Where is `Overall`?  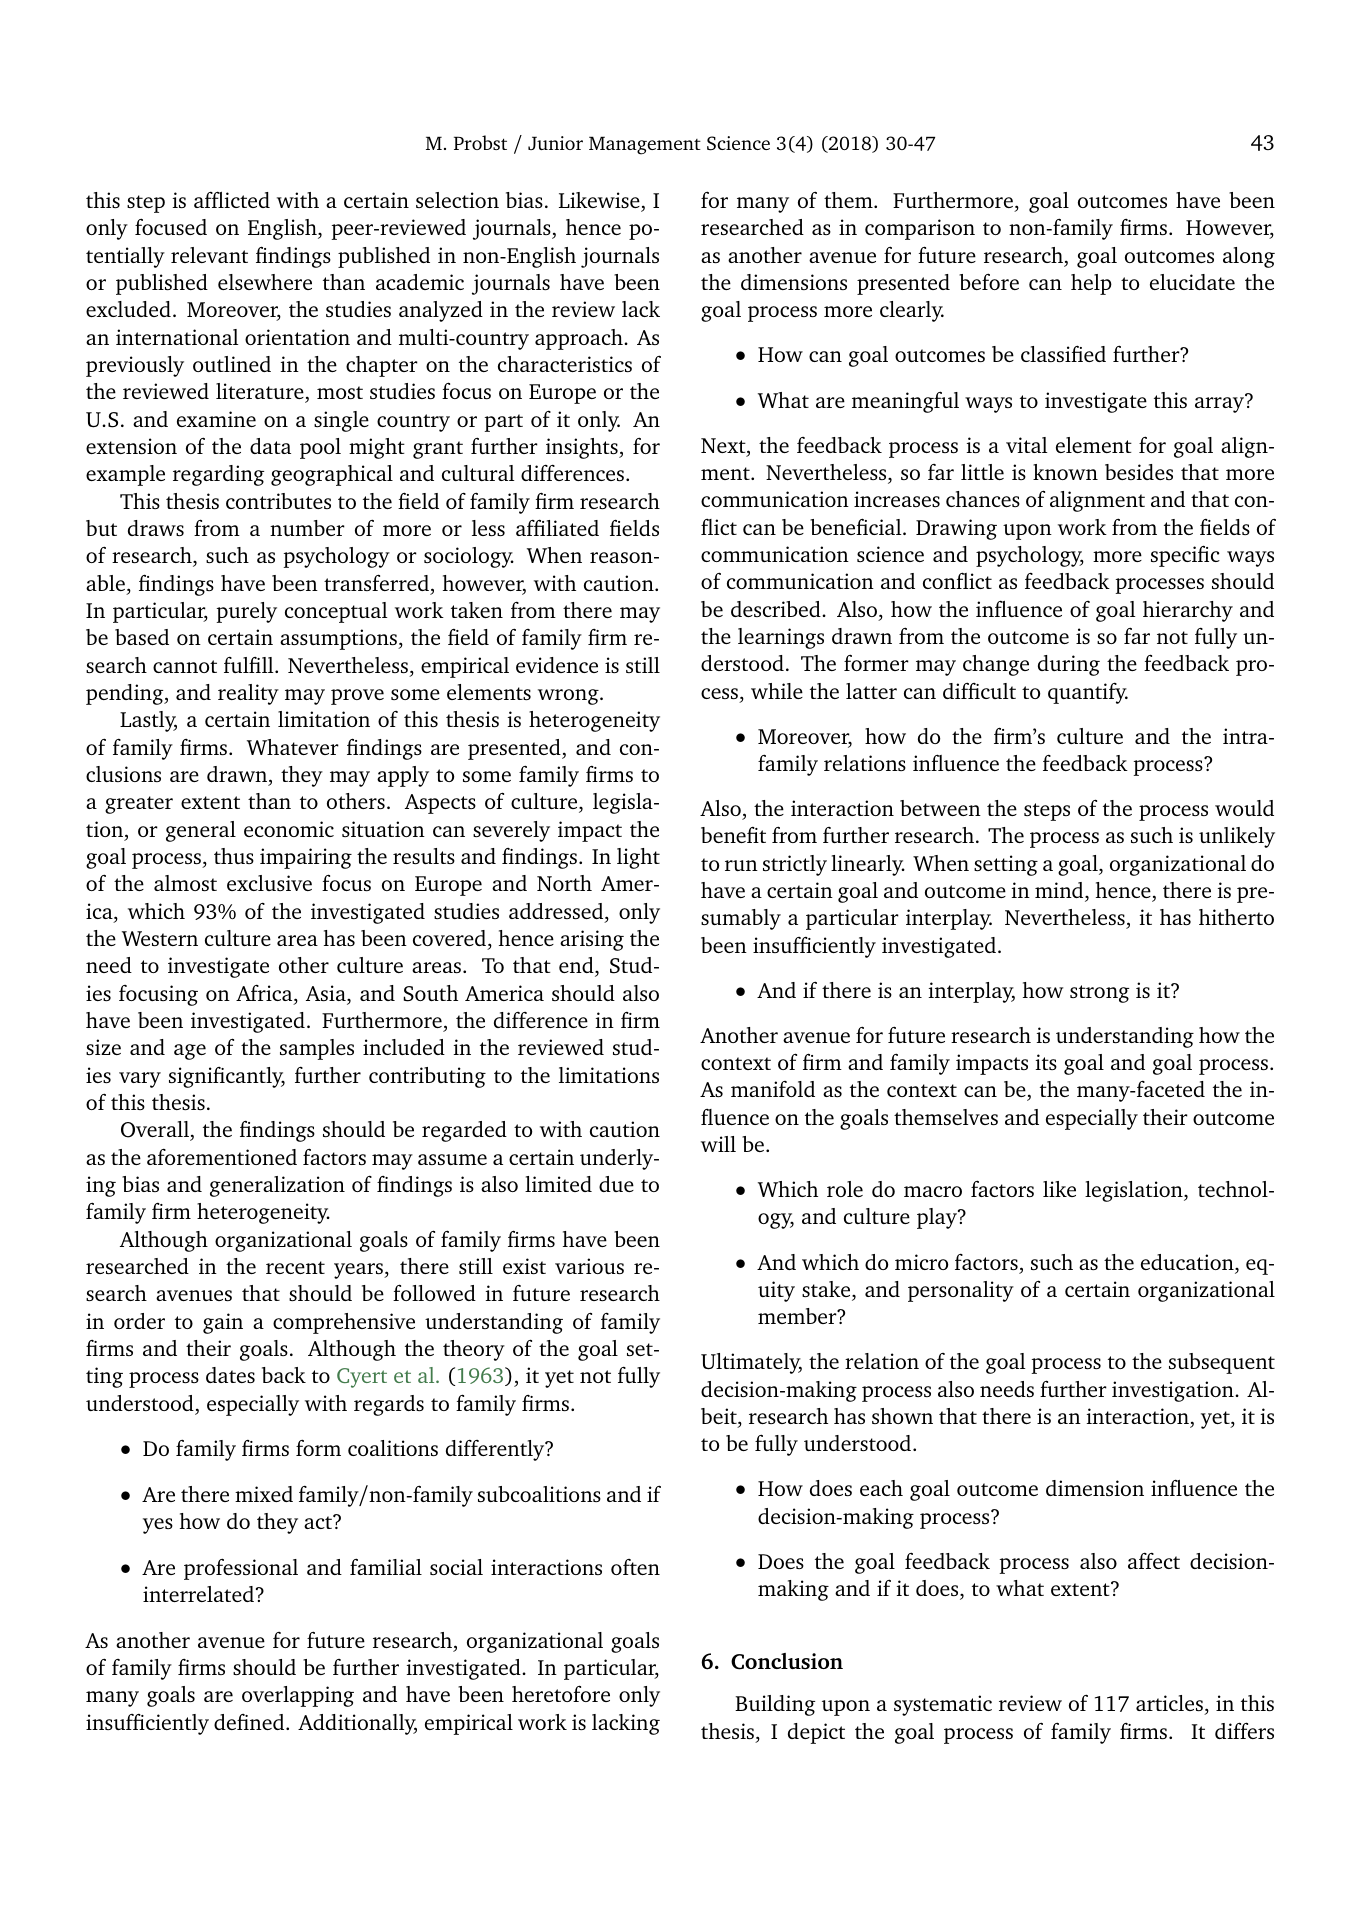
Overall is located at coordinates (156, 1131).
